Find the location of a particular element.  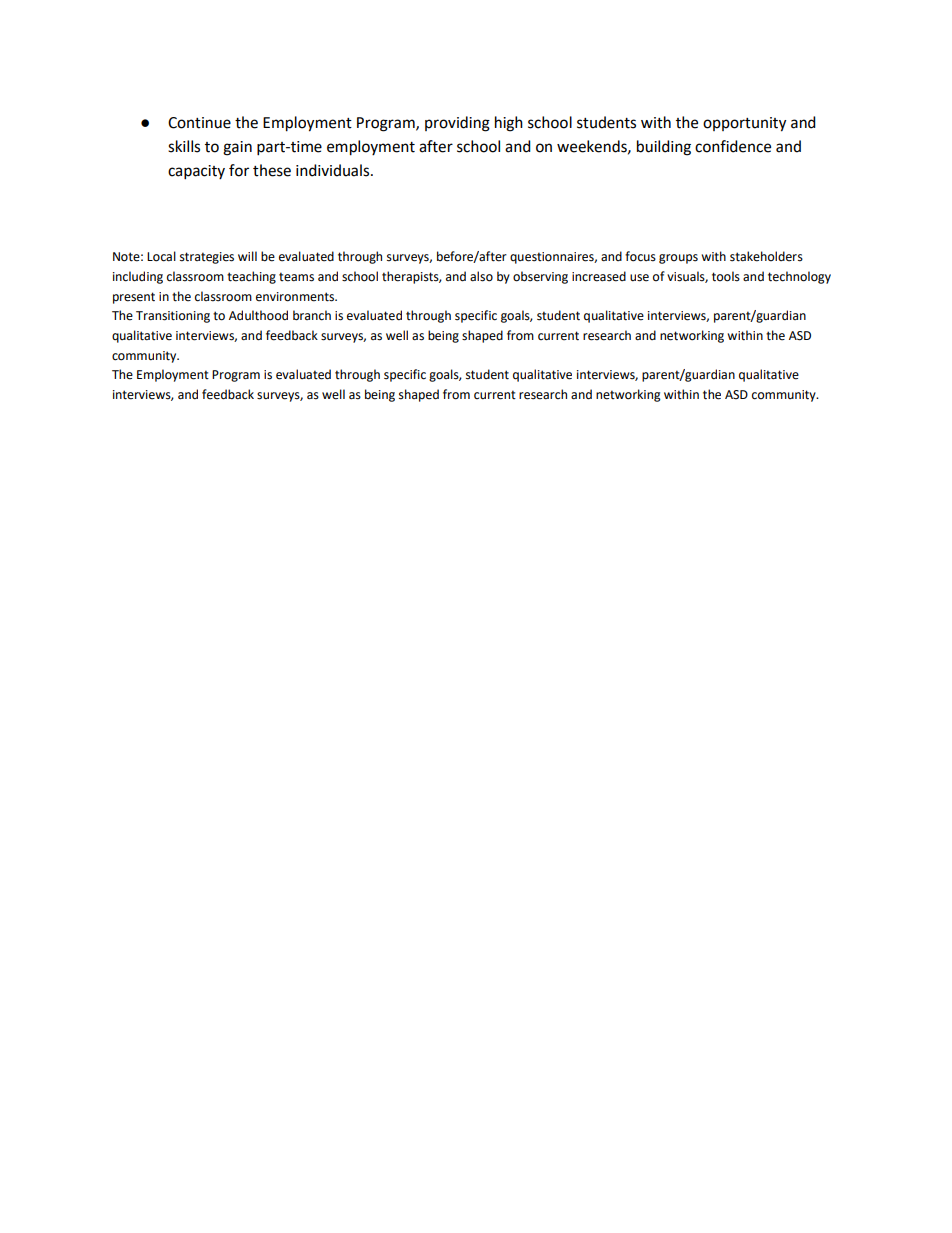

will is located at coordinates (247, 256).
